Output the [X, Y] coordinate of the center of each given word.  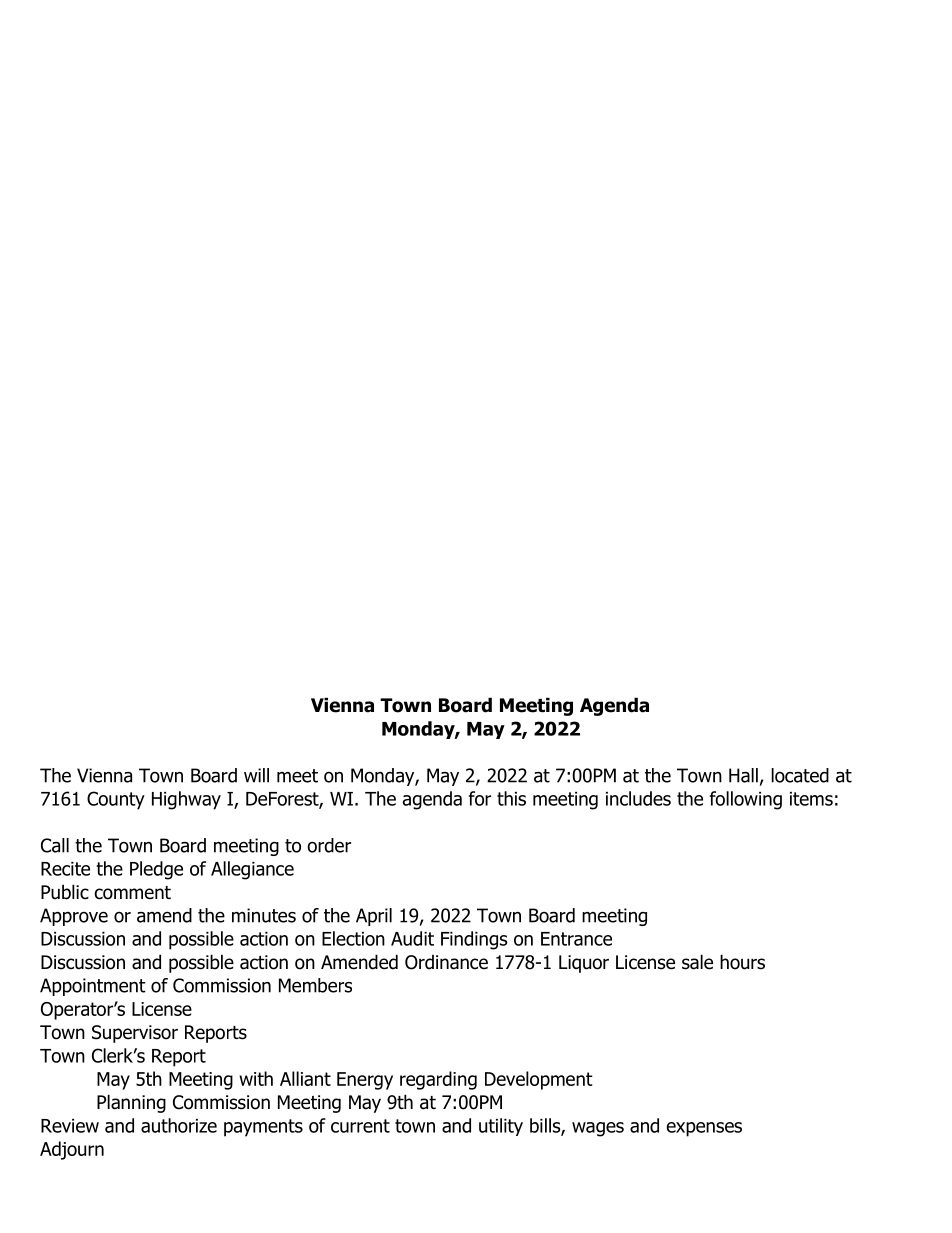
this [511, 798]
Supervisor [135, 1034]
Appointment [93, 987]
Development [539, 1080]
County [116, 800]
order [329, 845]
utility [501, 1127]
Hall [743, 775]
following [746, 800]
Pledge [156, 870]
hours [742, 962]
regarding [438, 1080]
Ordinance [446, 962]
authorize [179, 1125]
